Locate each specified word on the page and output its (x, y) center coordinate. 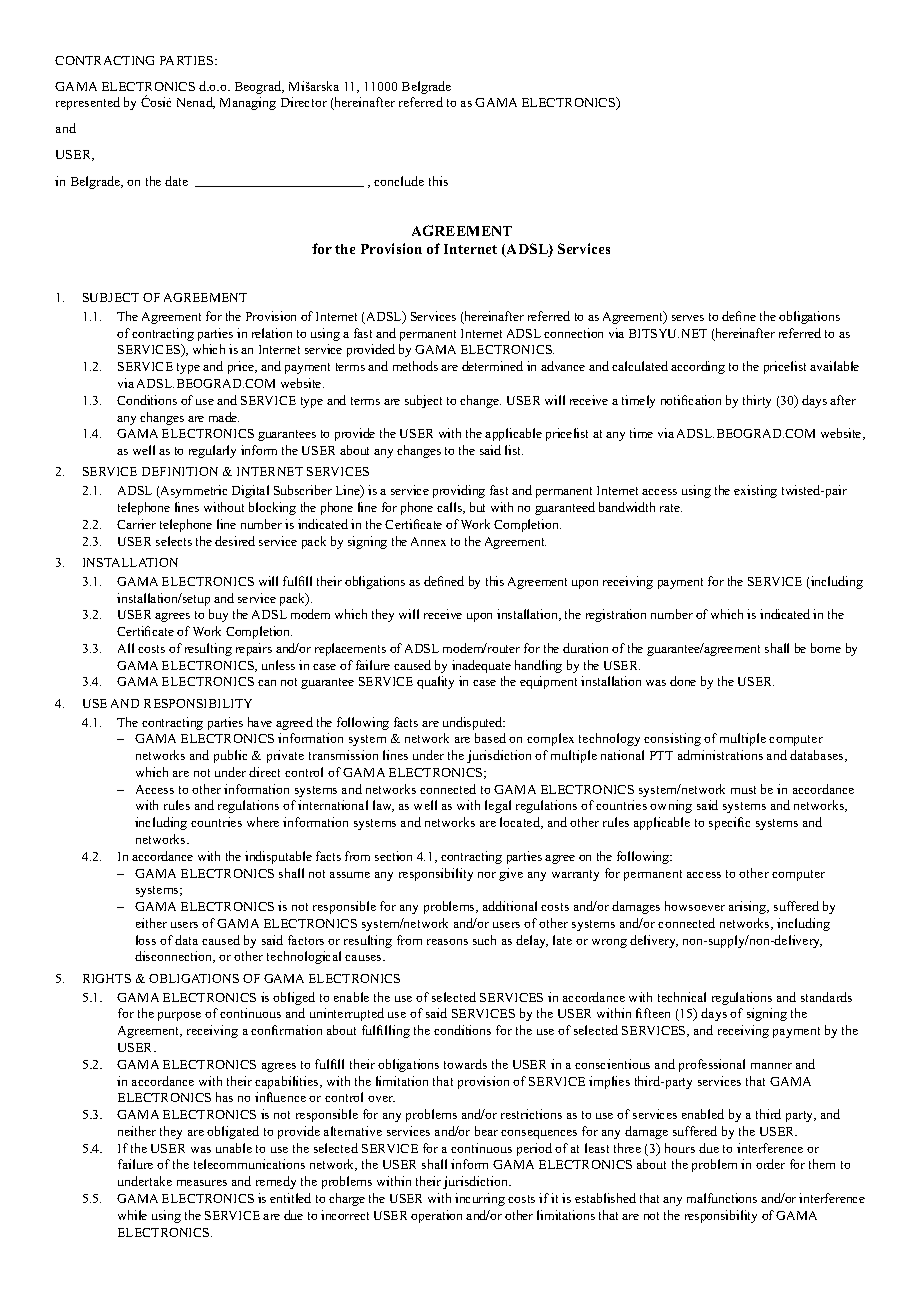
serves (688, 318)
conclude (399, 181)
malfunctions (722, 1198)
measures (202, 1183)
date (176, 181)
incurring (480, 1199)
